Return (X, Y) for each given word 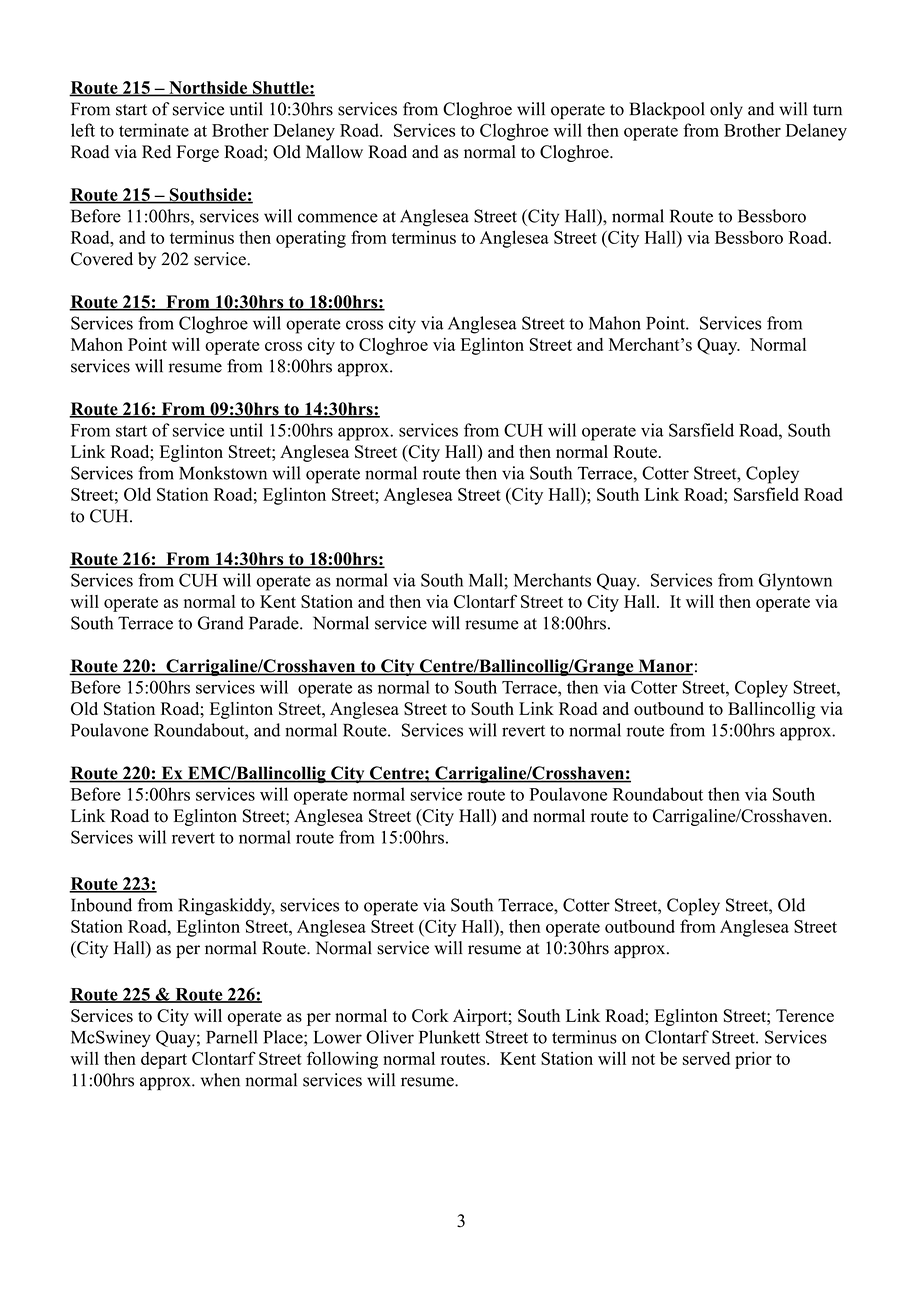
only (726, 110)
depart (164, 1060)
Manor (664, 667)
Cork (430, 1016)
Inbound (101, 905)
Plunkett (449, 1037)
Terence (805, 1015)
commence (338, 218)
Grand (221, 623)
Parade (275, 623)
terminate (154, 130)
